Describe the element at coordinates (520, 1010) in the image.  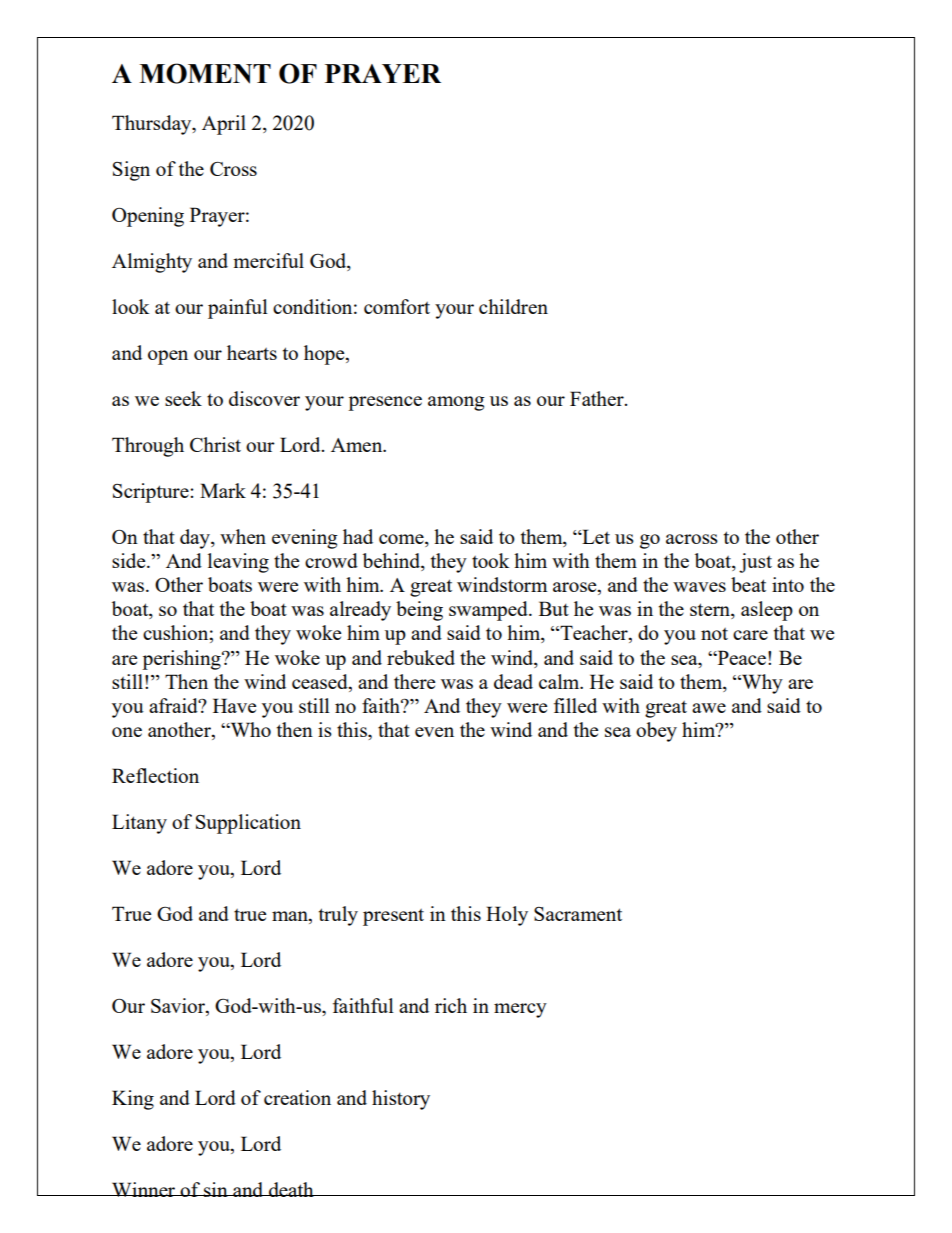
I see `mercy` at that location.
